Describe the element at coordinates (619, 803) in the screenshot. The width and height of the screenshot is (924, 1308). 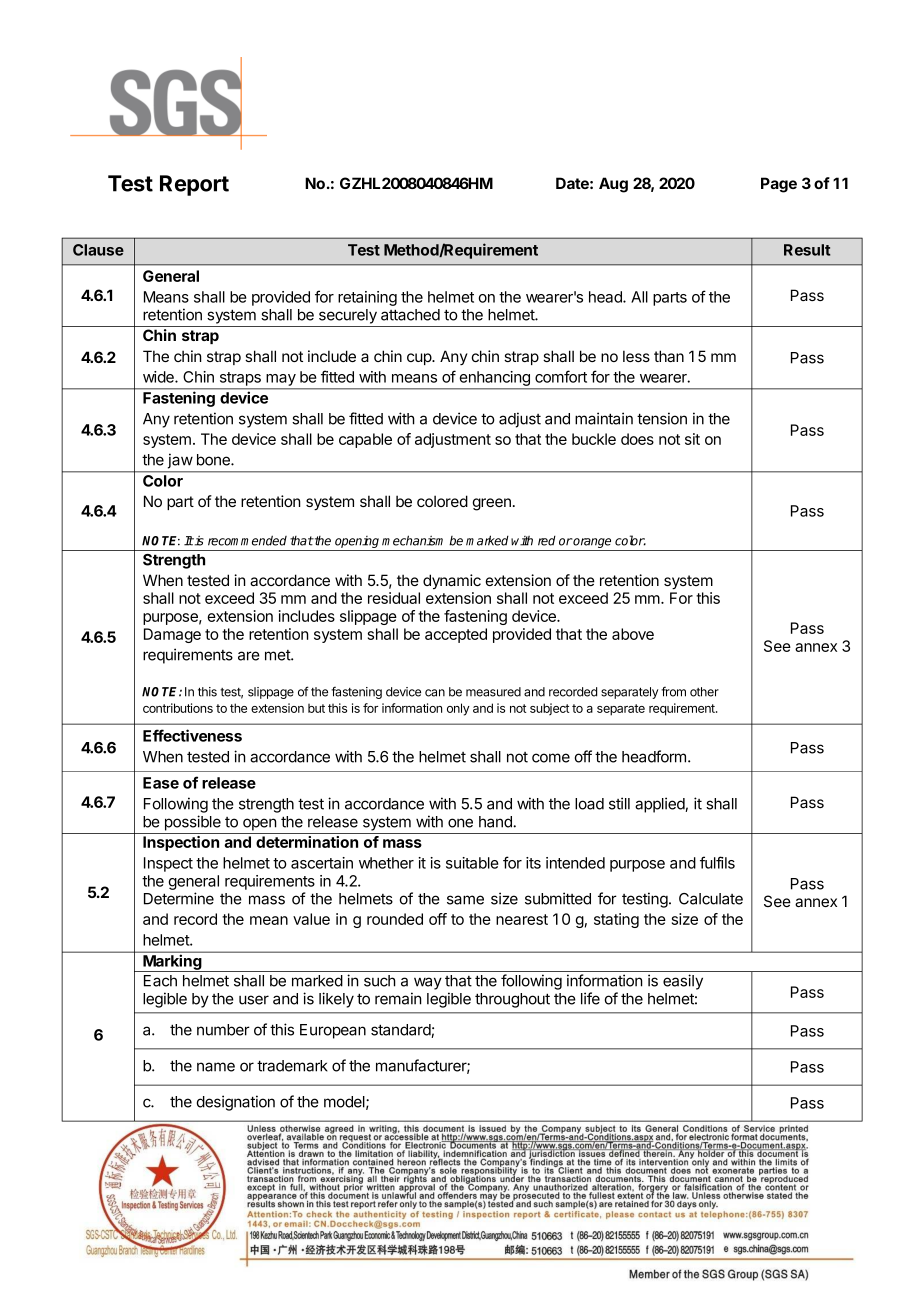
I see `still` at that location.
